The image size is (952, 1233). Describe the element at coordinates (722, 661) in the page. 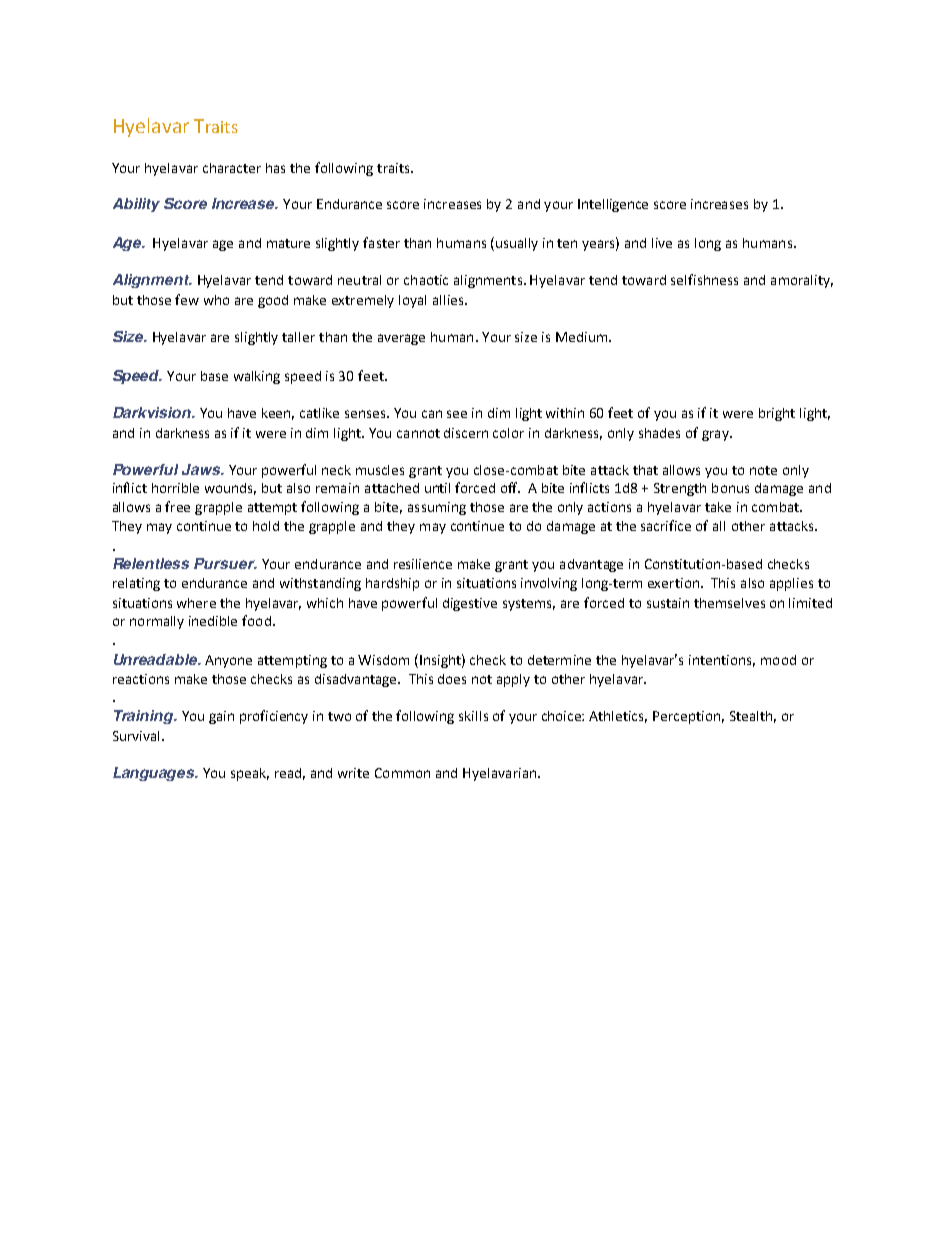

I see `intentions` at that location.
